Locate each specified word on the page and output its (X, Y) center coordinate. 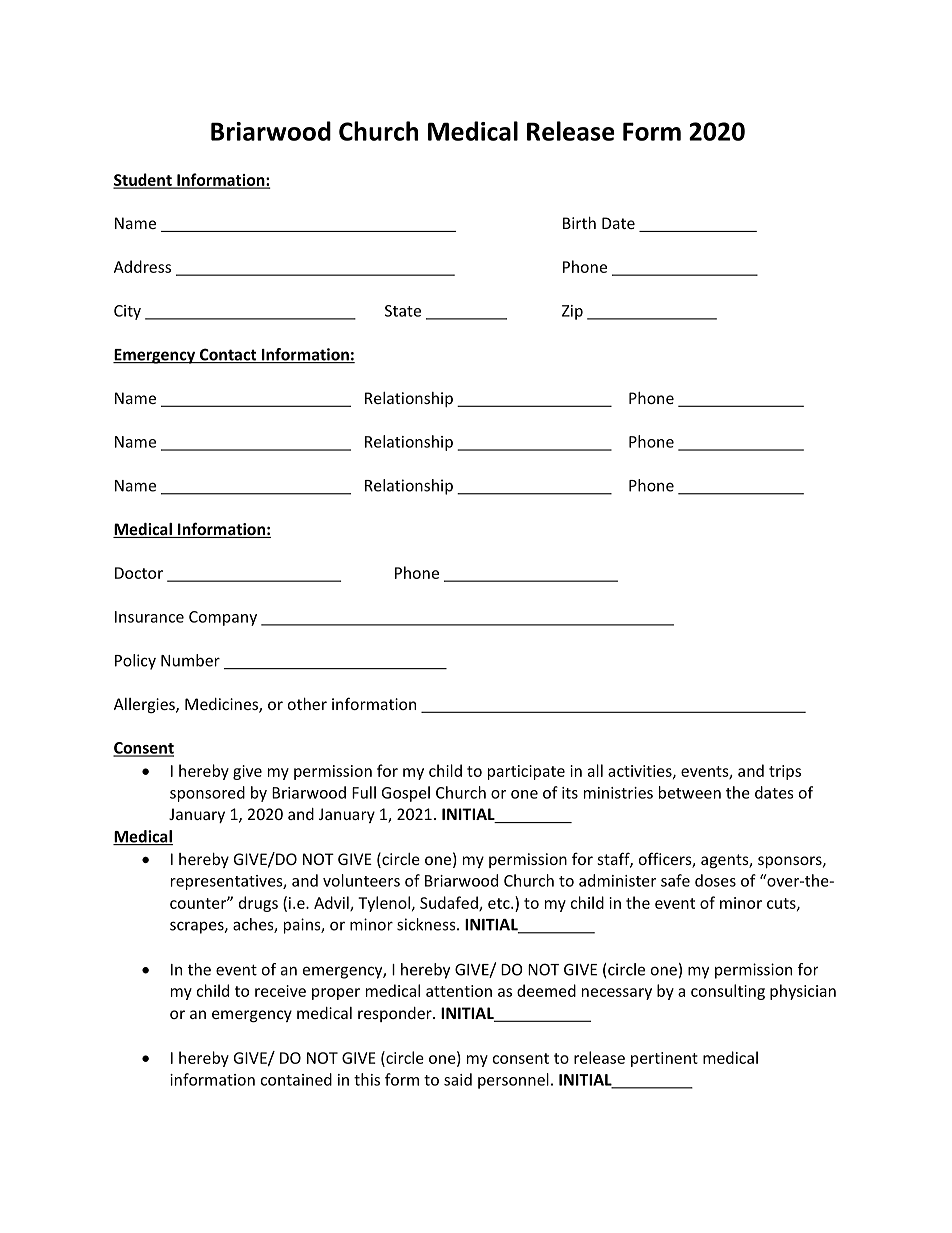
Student (143, 180)
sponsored (207, 794)
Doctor (139, 573)
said (458, 1079)
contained (296, 1079)
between (690, 792)
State (403, 311)
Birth (579, 223)
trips (785, 772)
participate (526, 772)
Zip (572, 312)
